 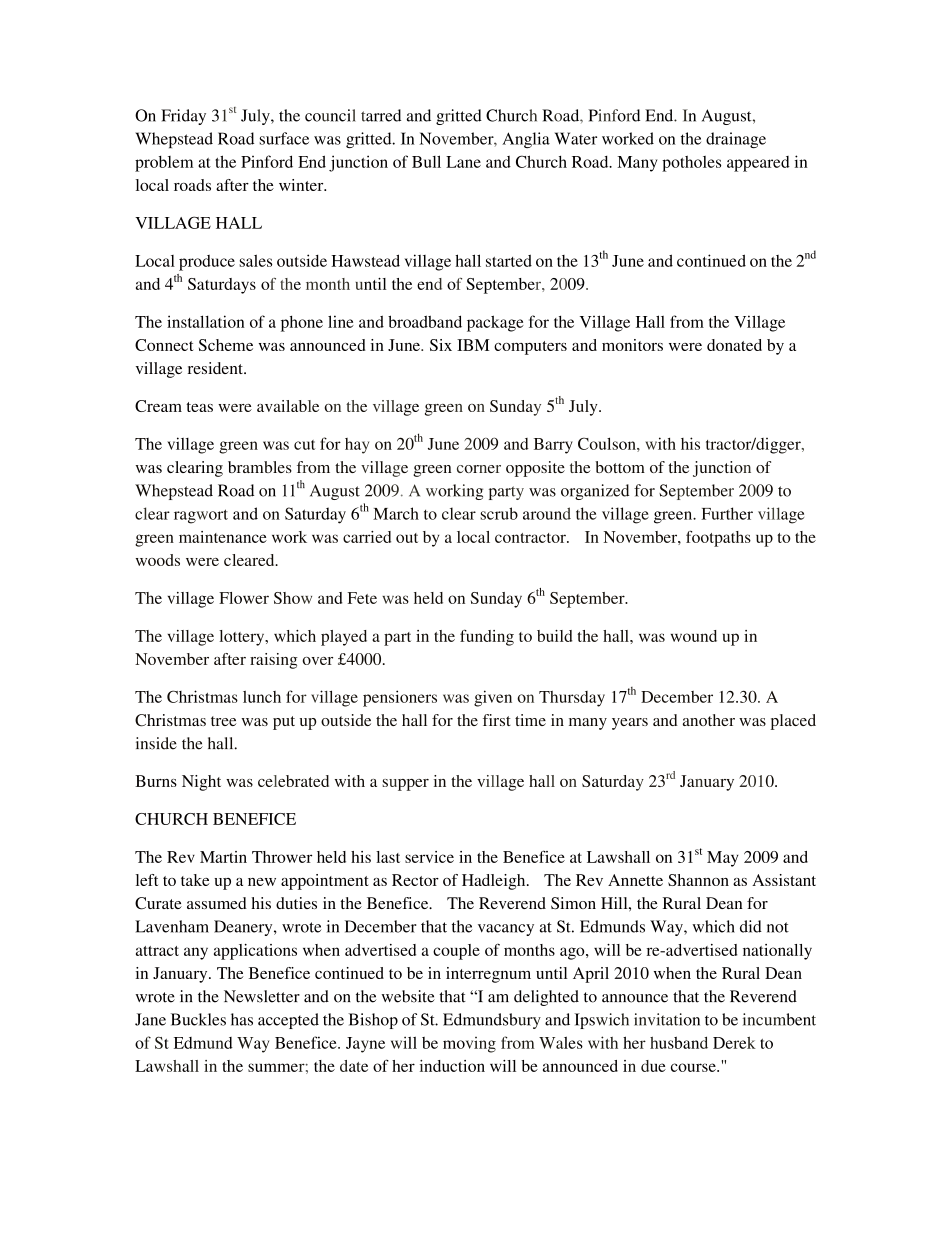 I want to click on has, so click(x=242, y=1019).
